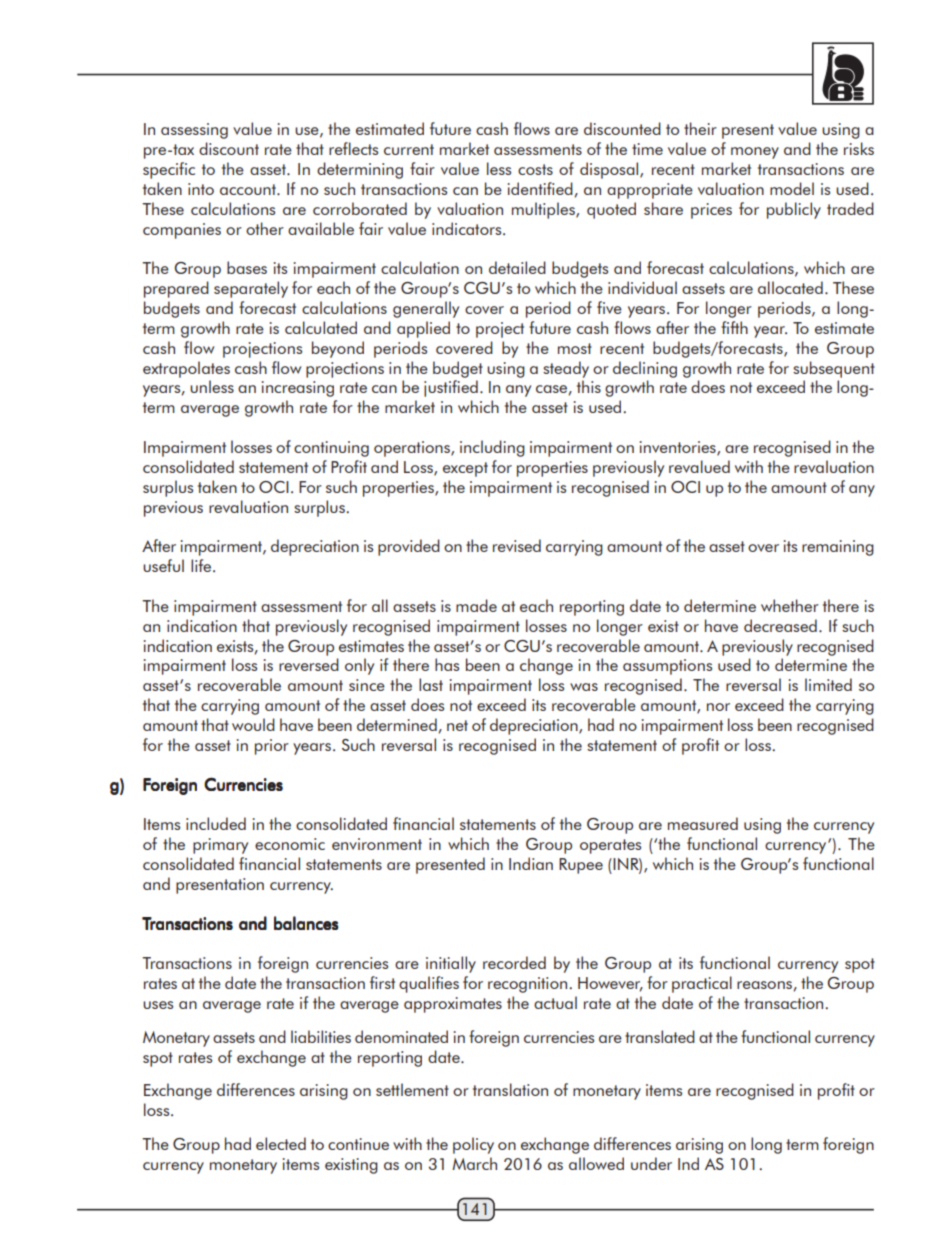 This document has width=952, height=1257. Describe the element at coordinates (331, 449) in the document. I see `continuing` at that location.
